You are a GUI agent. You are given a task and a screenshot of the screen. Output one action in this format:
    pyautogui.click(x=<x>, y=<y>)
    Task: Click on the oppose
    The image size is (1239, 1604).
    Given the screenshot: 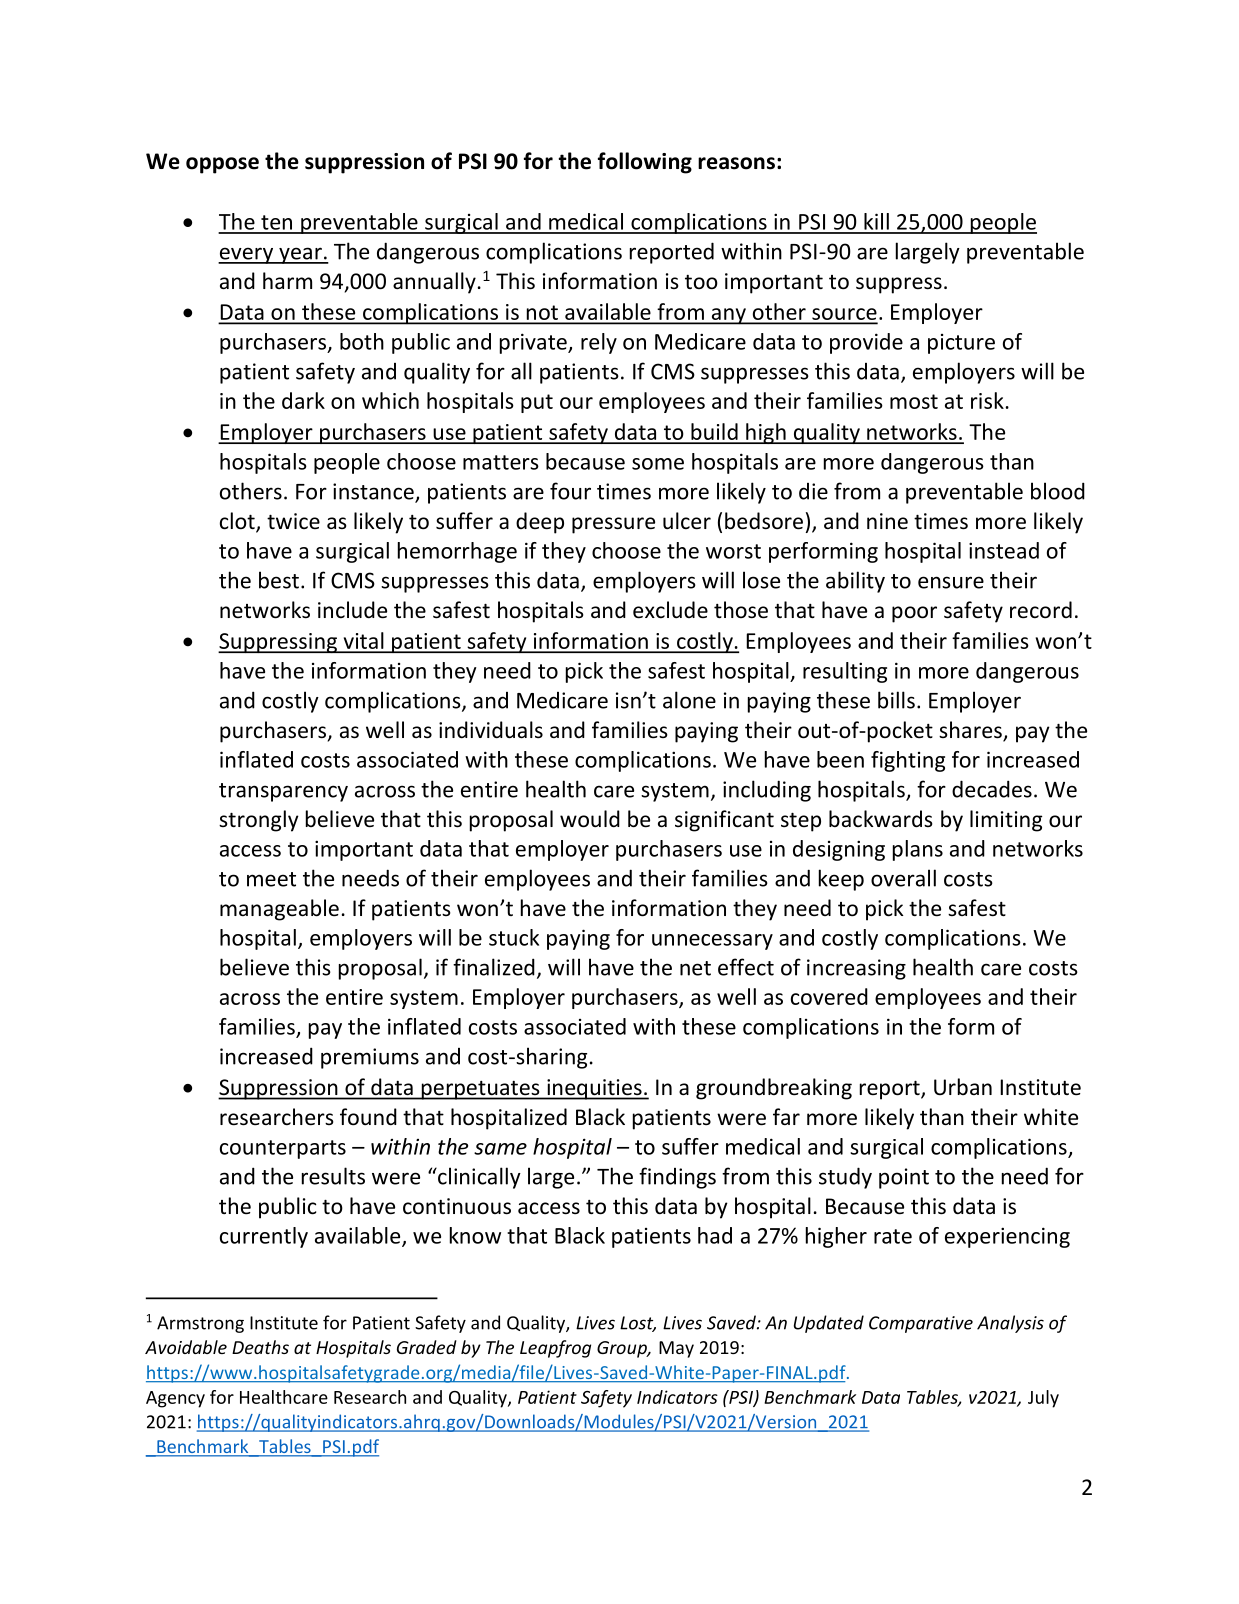 What is the action you would take?
    pyautogui.click(x=222, y=165)
